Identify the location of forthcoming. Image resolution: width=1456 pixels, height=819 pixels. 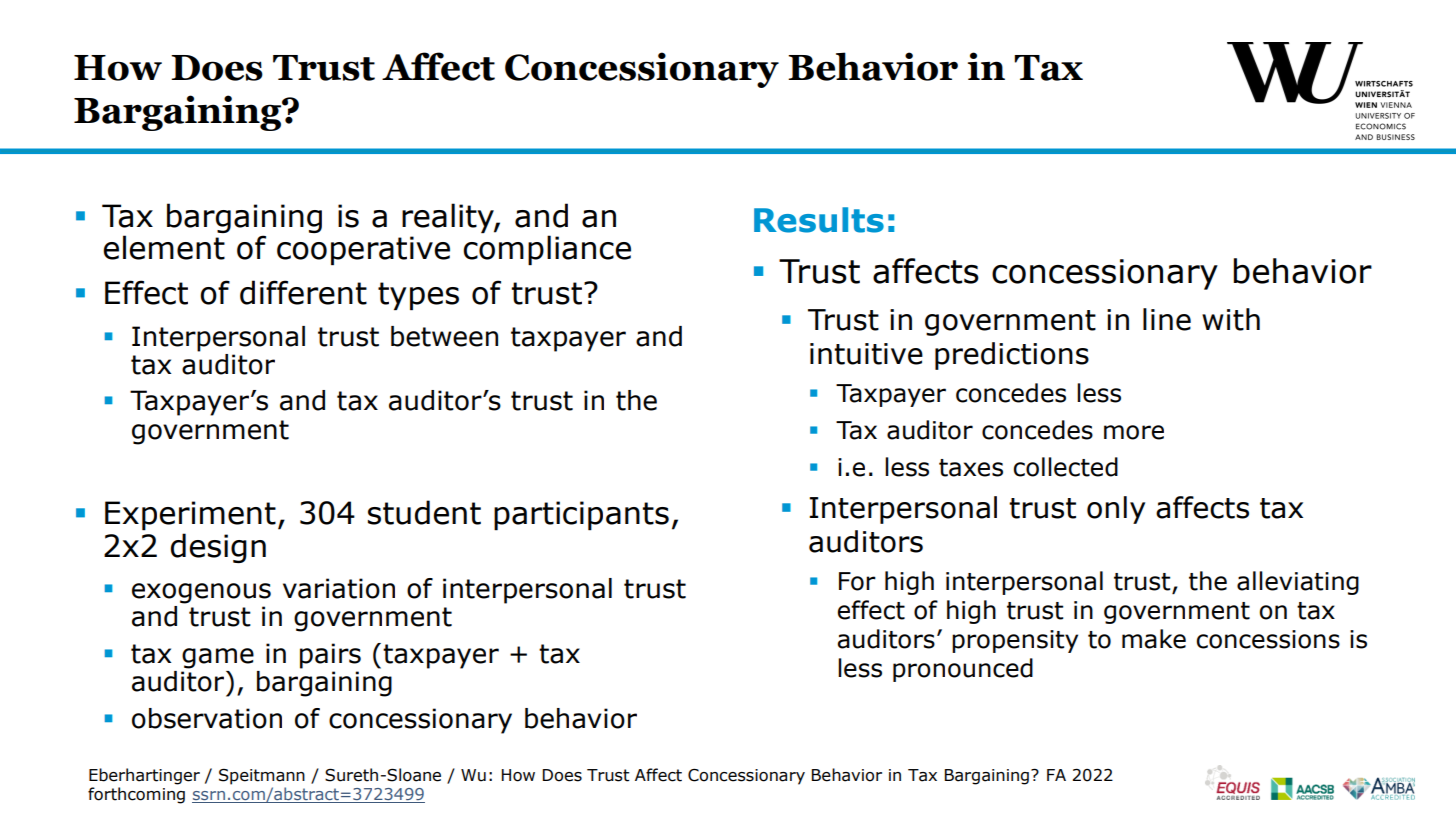
(136, 795).
